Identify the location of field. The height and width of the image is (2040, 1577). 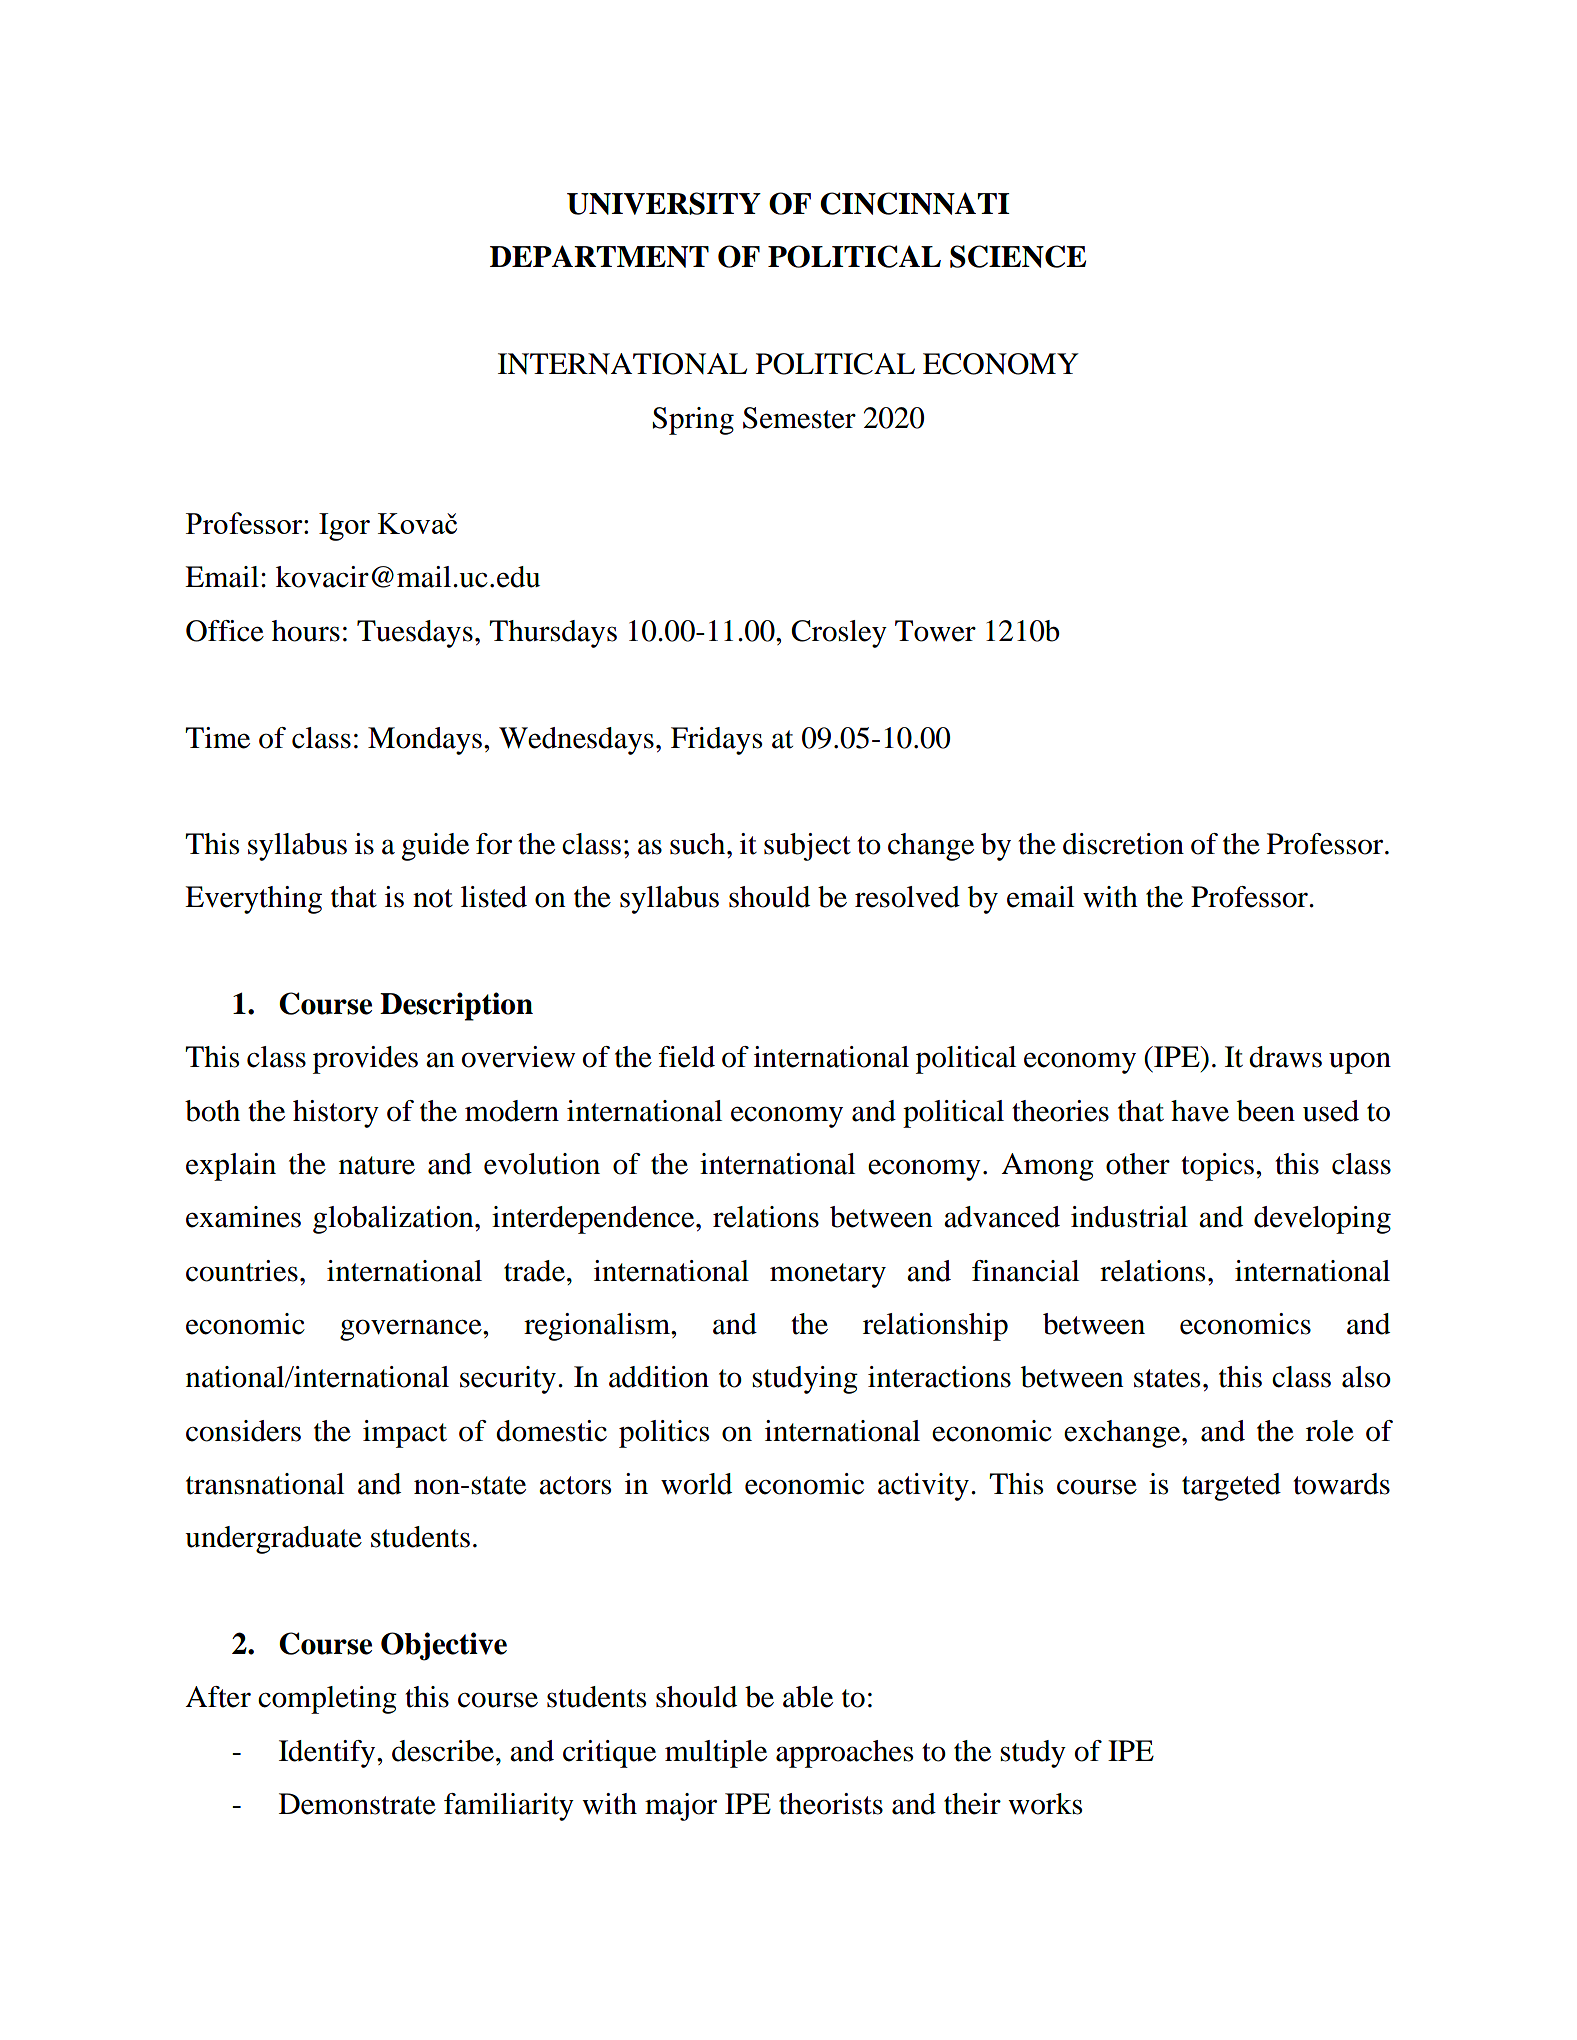
(687, 1057).
